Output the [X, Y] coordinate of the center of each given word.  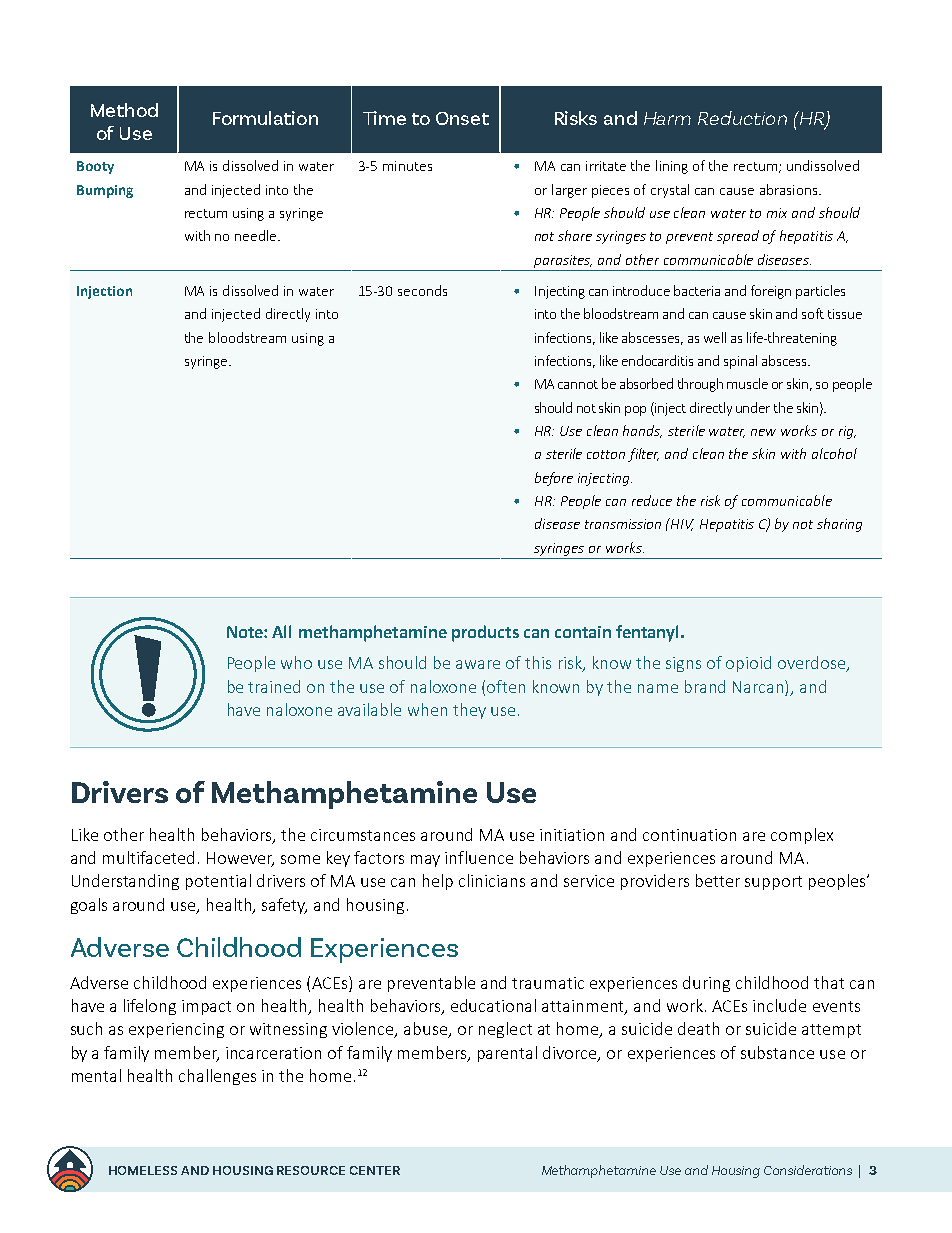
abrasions [790, 189]
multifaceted [148, 857]
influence [479, 857]
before [554, 479]
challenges [217, 1077]
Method [124, 110]
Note [246, 632]
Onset [462, 118]
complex [802, 836]
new [763, 432]
